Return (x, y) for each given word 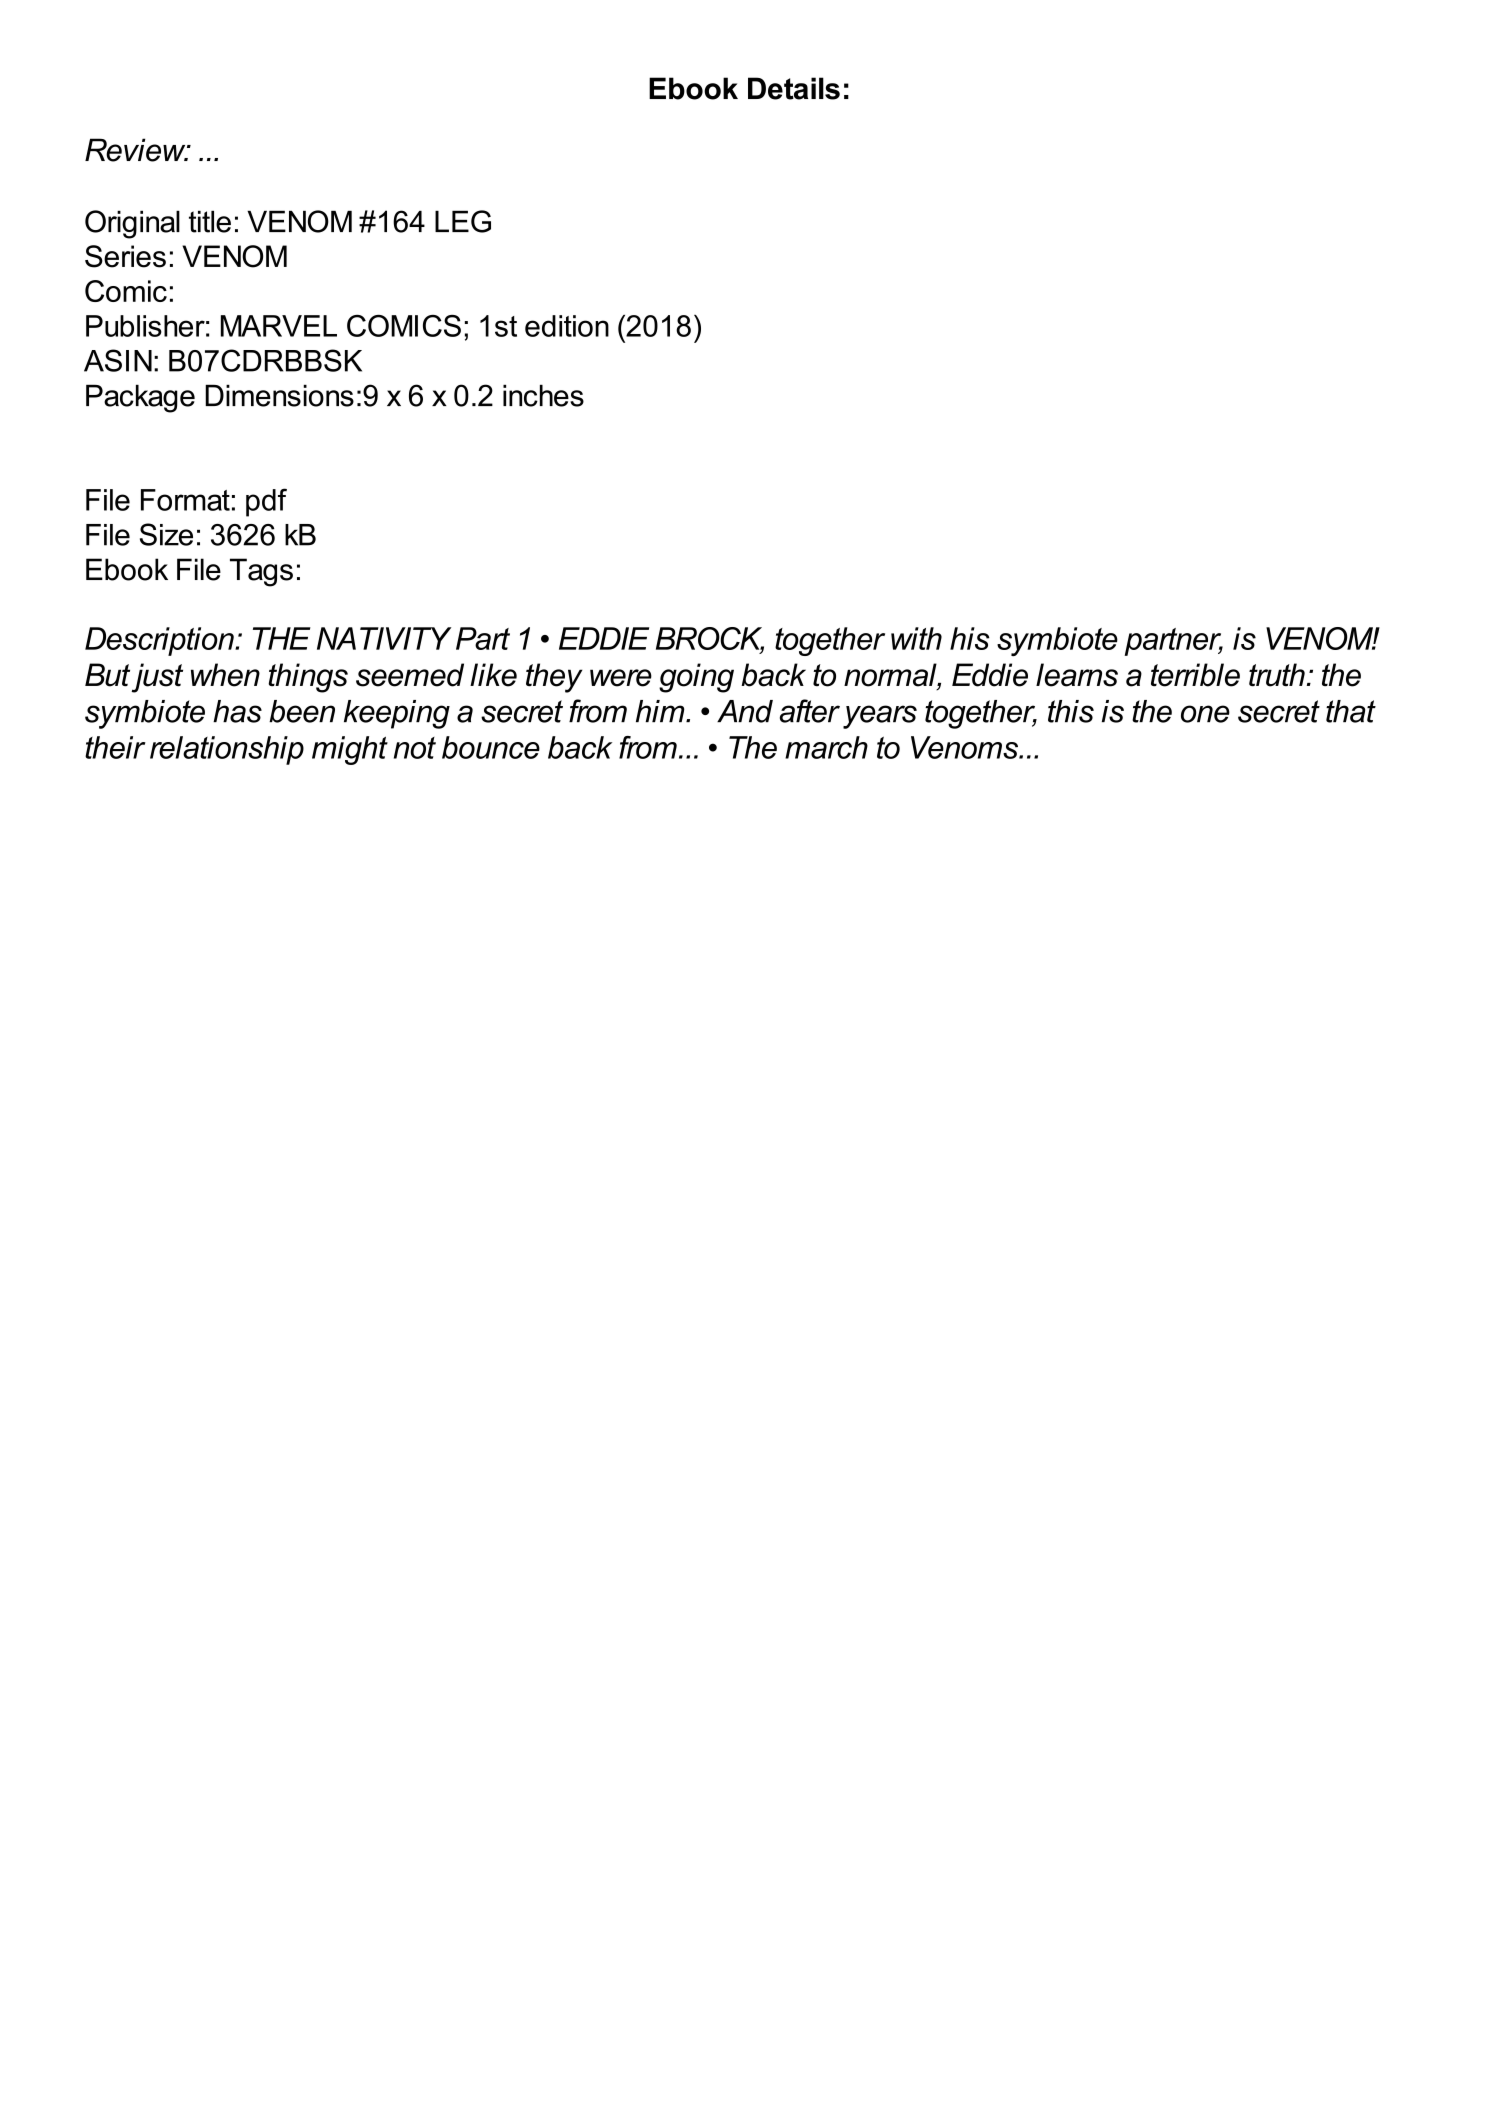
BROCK (710, 639)
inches (543, 395)
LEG (463, 221)
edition (567, 326)
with (916, 638)
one (1205, 714)
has (237, 711)
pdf (266, 502)
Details (794, 88)
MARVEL (279, 326)
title (210, 221)
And (745, 711)
